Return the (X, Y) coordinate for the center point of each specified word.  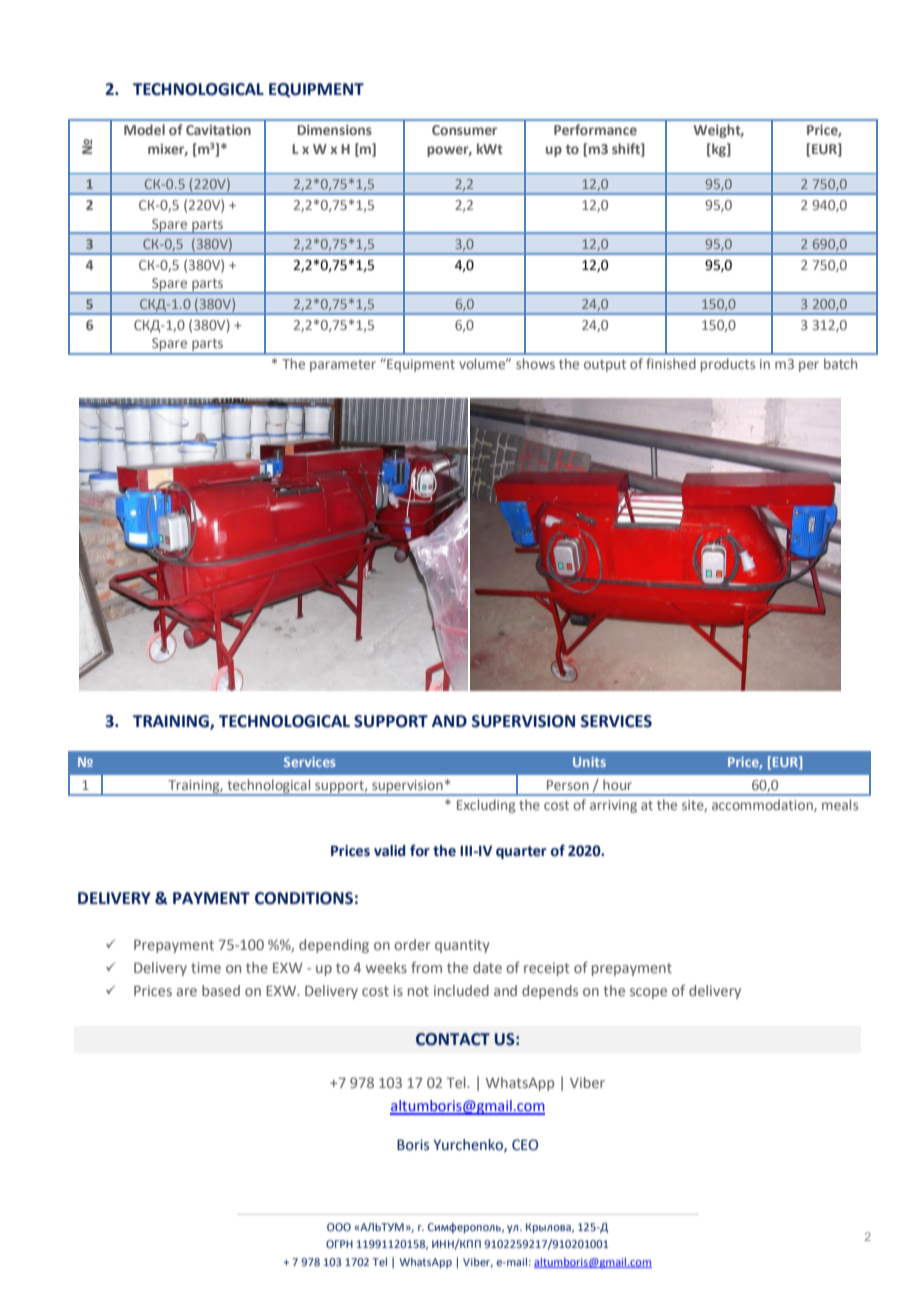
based (221, 990)
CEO (525, 1145)
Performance (595, 129)
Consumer (464, 130)
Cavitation (218, 130)
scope (648, 993)
